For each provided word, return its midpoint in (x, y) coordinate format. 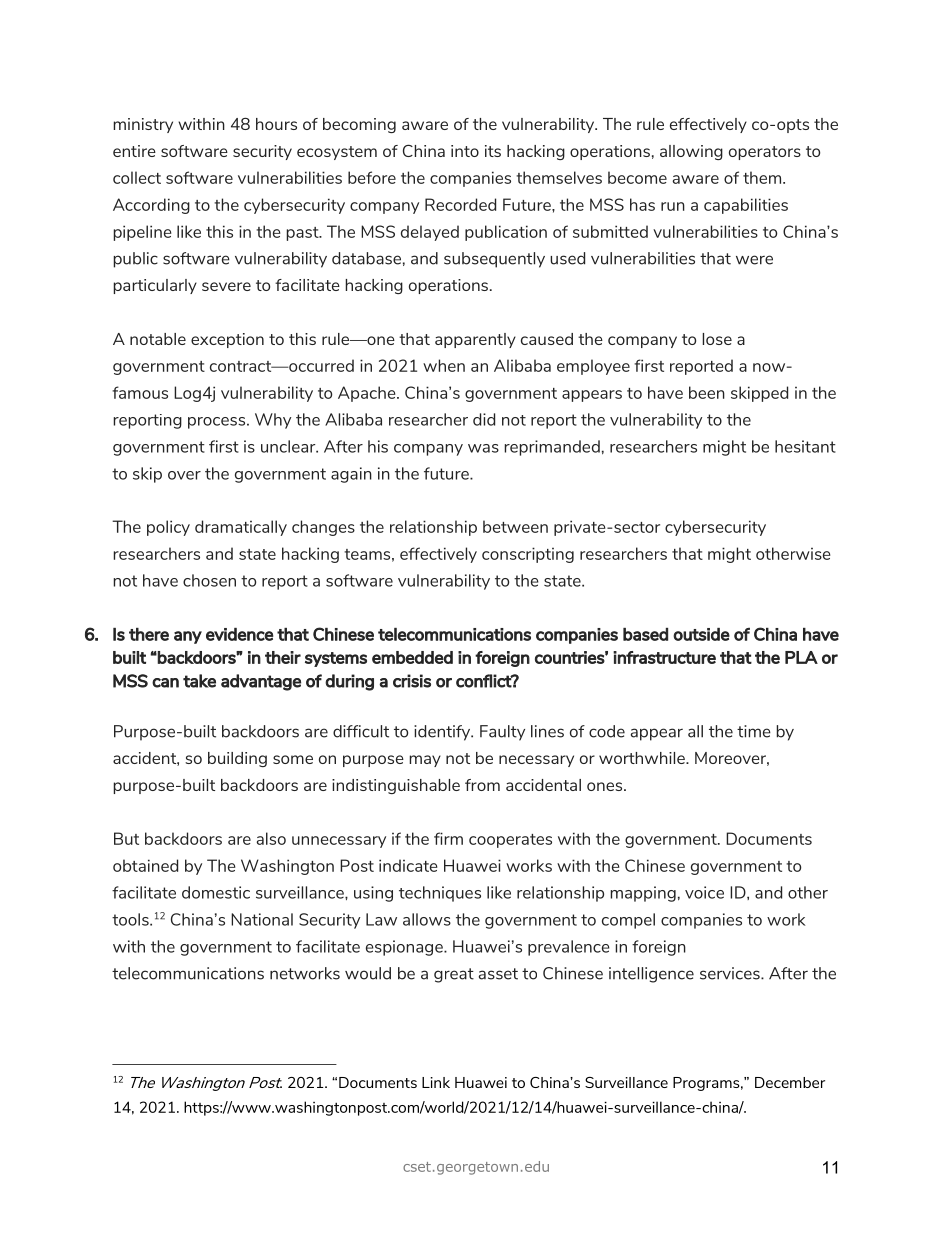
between (515, 526)
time (754, 731)
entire (134, 151)
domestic (216, 892)
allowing (691, 152)
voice (704, 892)
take (199, 681)
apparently (475, 340)
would (368, 973)
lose (717, 339)
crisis (412, 681)
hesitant (805, 446)
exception (227, 340)
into (465, 151)
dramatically (241, 528)
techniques (440, 894)
